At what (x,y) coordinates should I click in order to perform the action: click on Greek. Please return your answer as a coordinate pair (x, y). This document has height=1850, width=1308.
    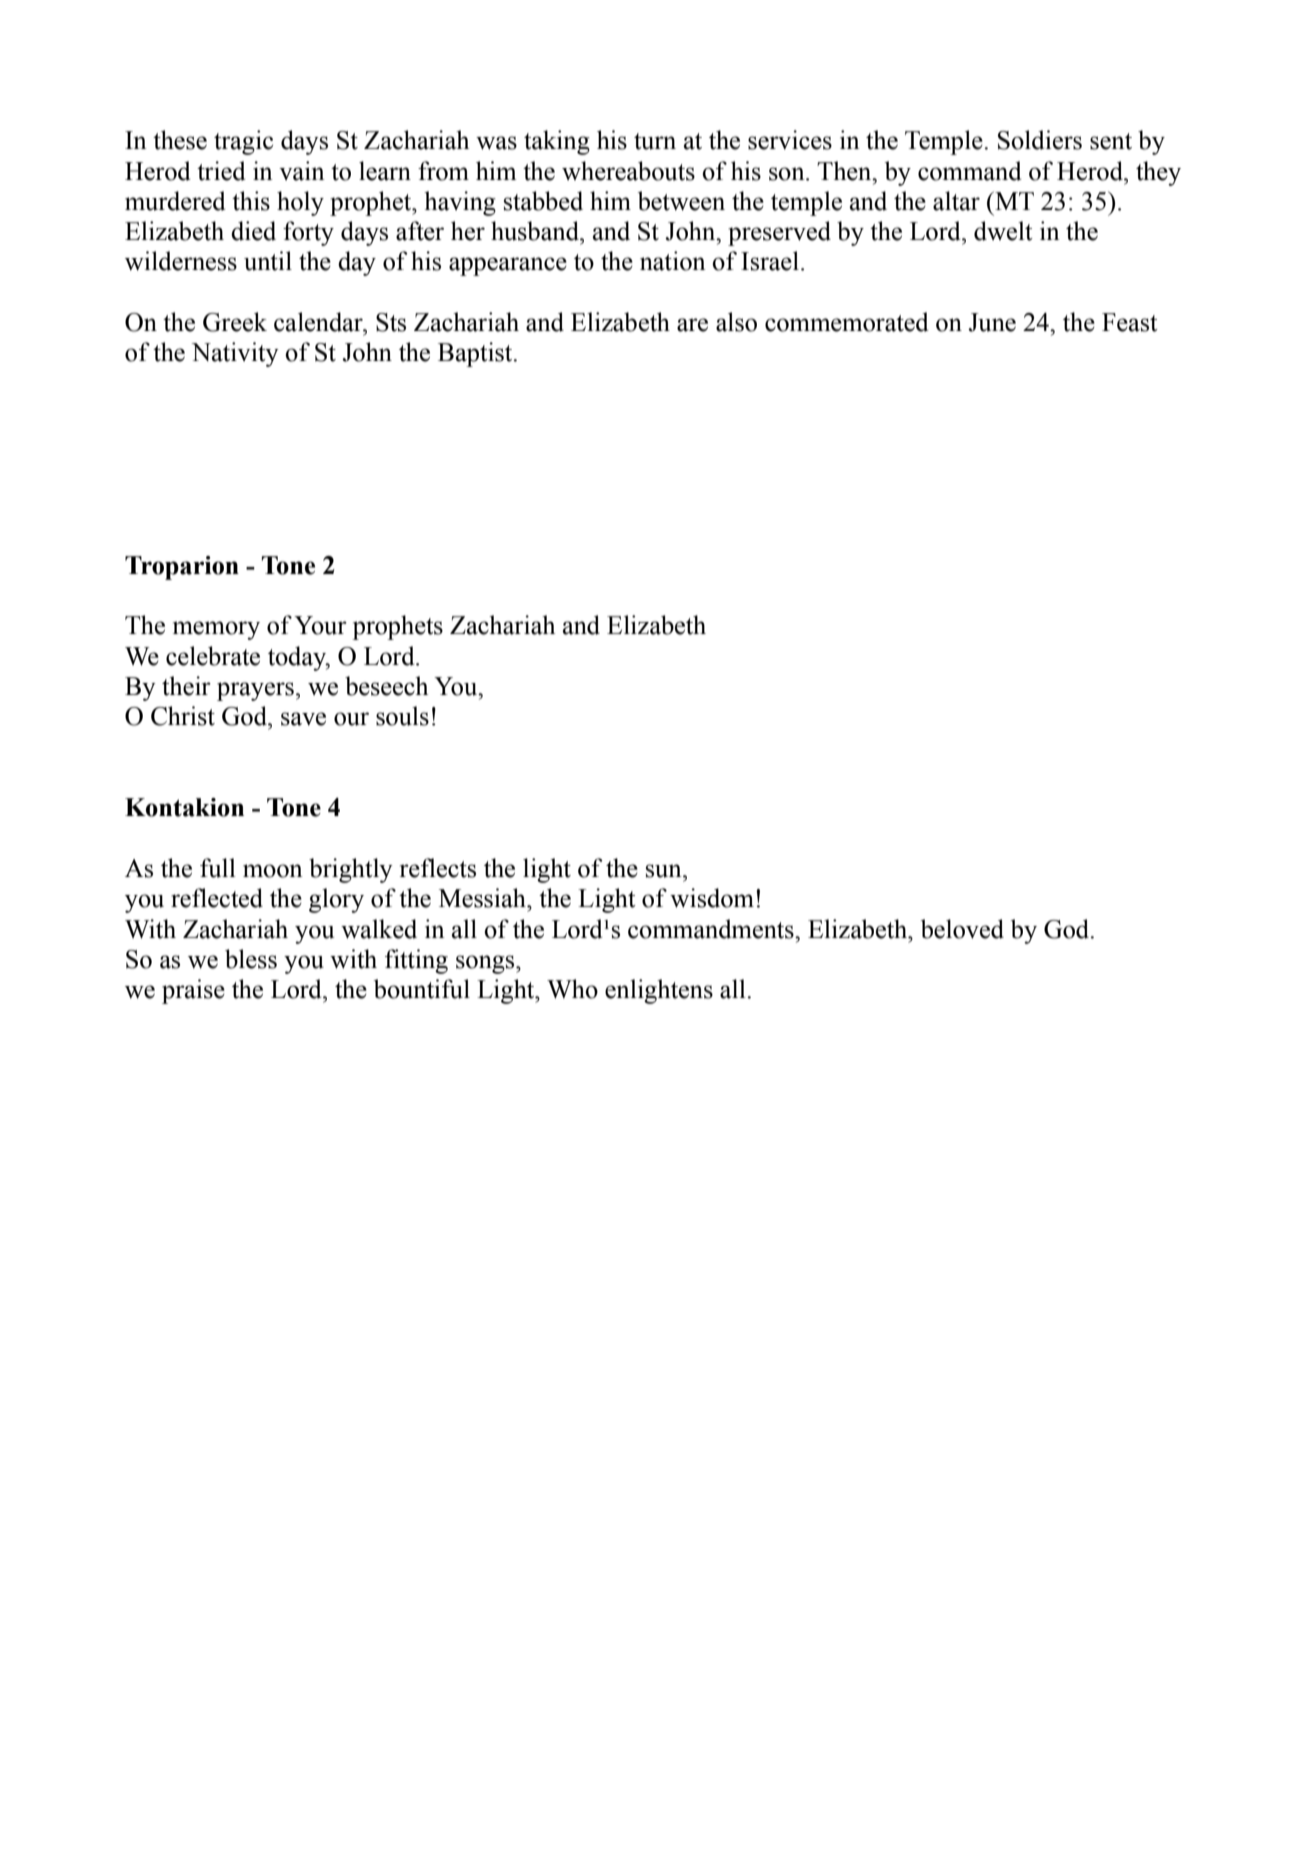
    Looking at the image, I should click on (235, 322).
